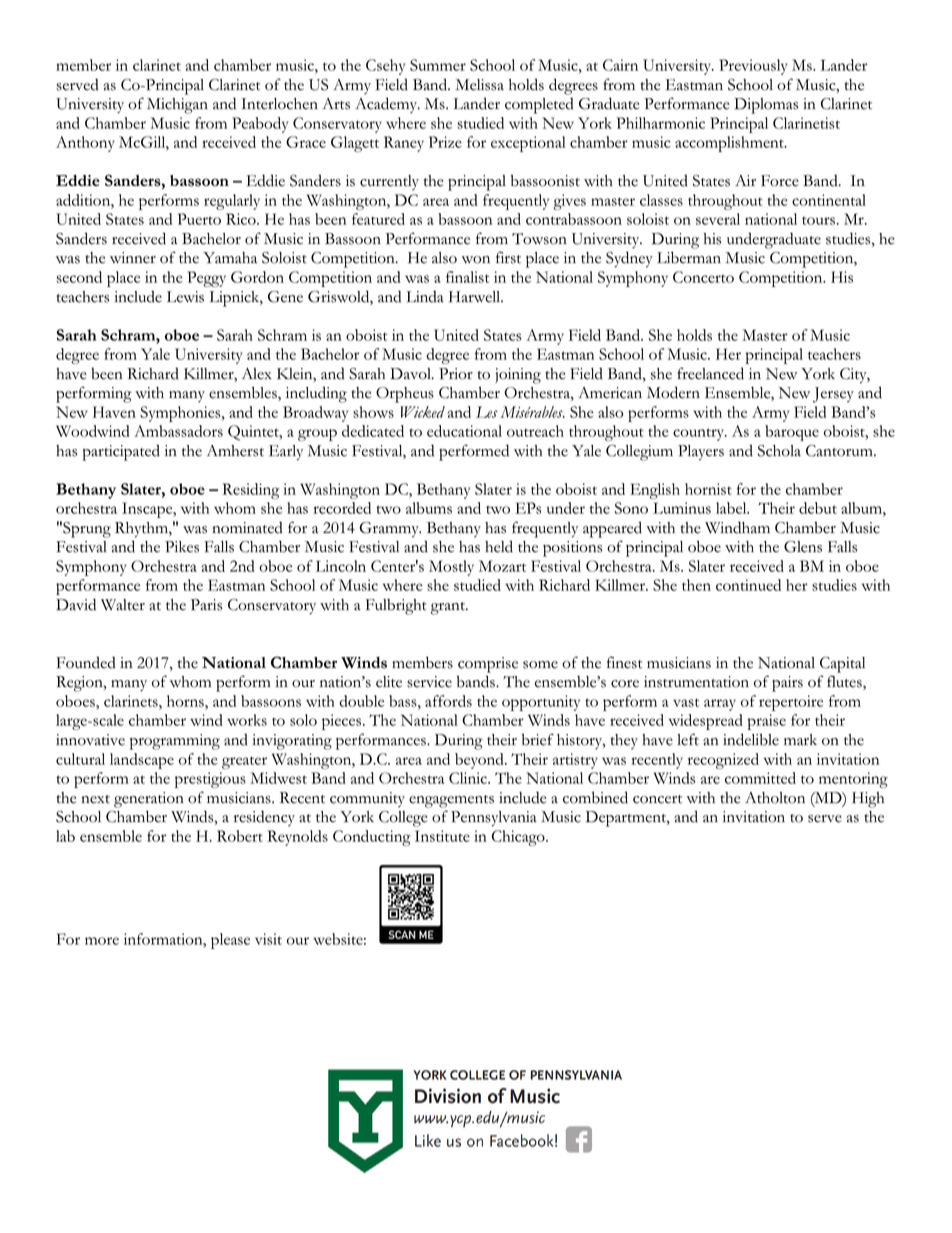  I want to click on Diplomas, so click(766, 106).
